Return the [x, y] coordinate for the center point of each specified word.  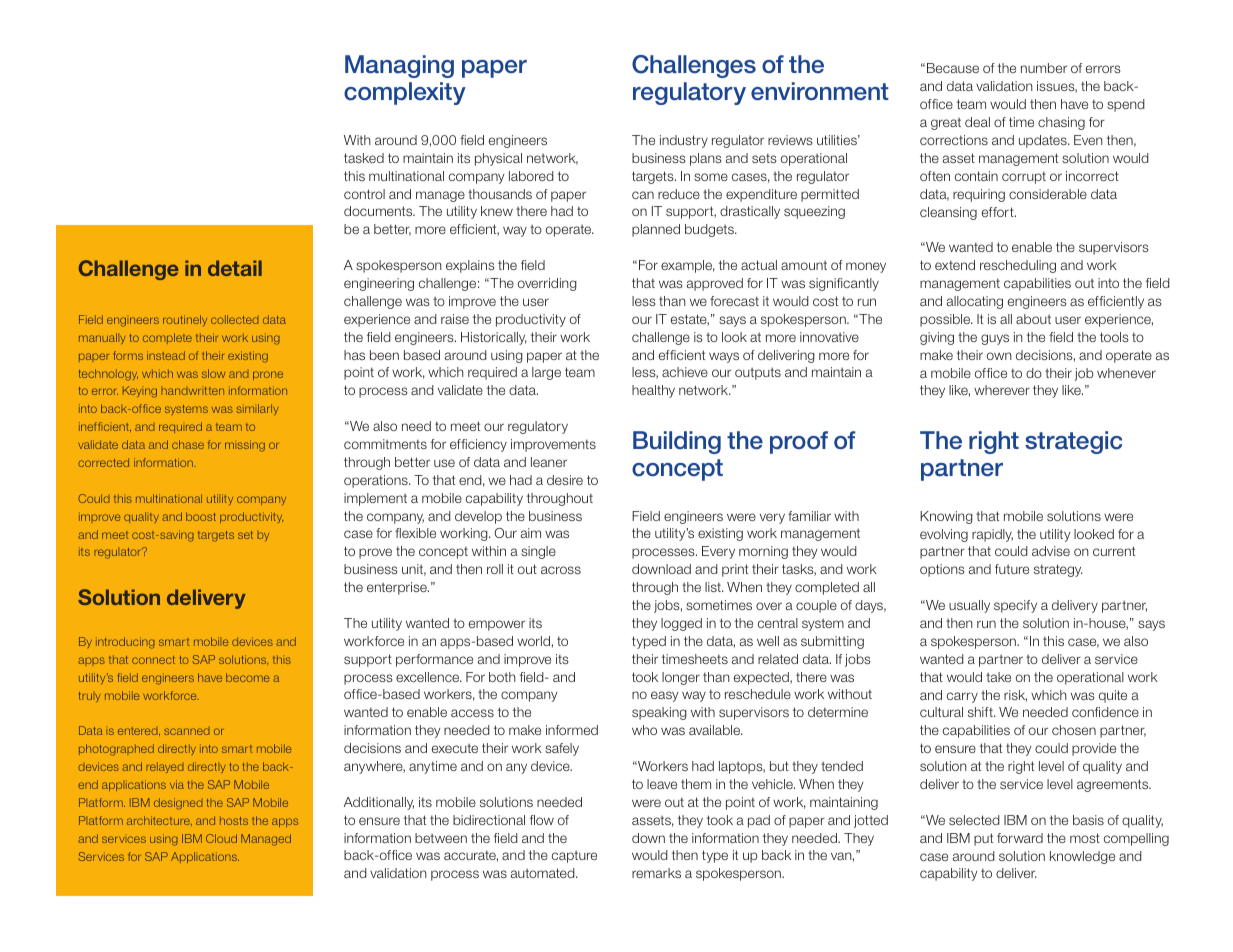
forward [1020, 838]
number [1044, 68]
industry [684, 141]
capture [574, 857]
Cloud [221, 838]
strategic [1073, 442]
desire [565, 480]
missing [245, 446]
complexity [405, 93]
